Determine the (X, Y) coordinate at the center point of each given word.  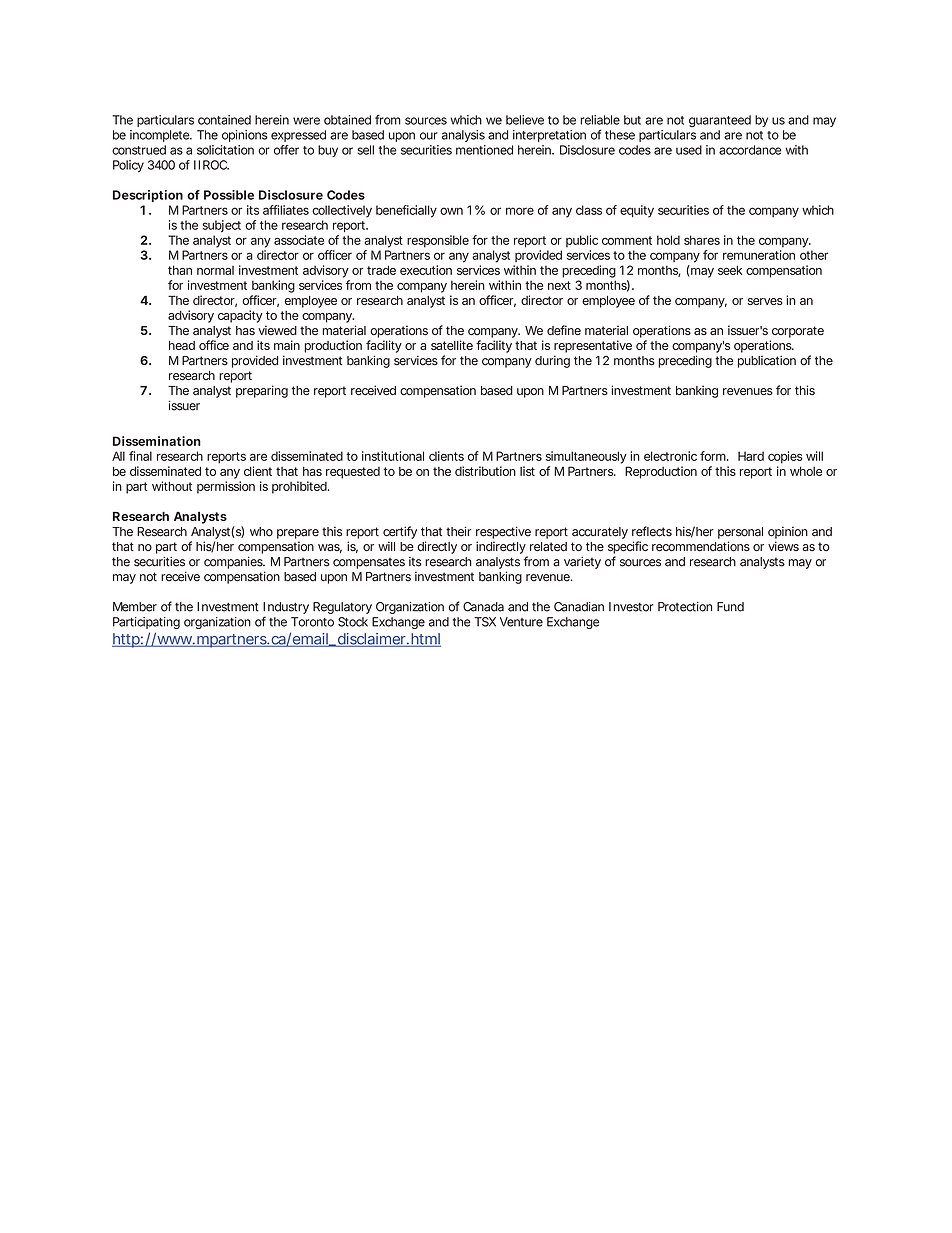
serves (765, 301)
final (140, 456)
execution (426, 270)
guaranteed (720, 121)
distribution (485, 471)
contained (224, 120)
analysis (463, 136)
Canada (483, 607)
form (713, 456)
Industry (286, 609)
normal (215, 270)
